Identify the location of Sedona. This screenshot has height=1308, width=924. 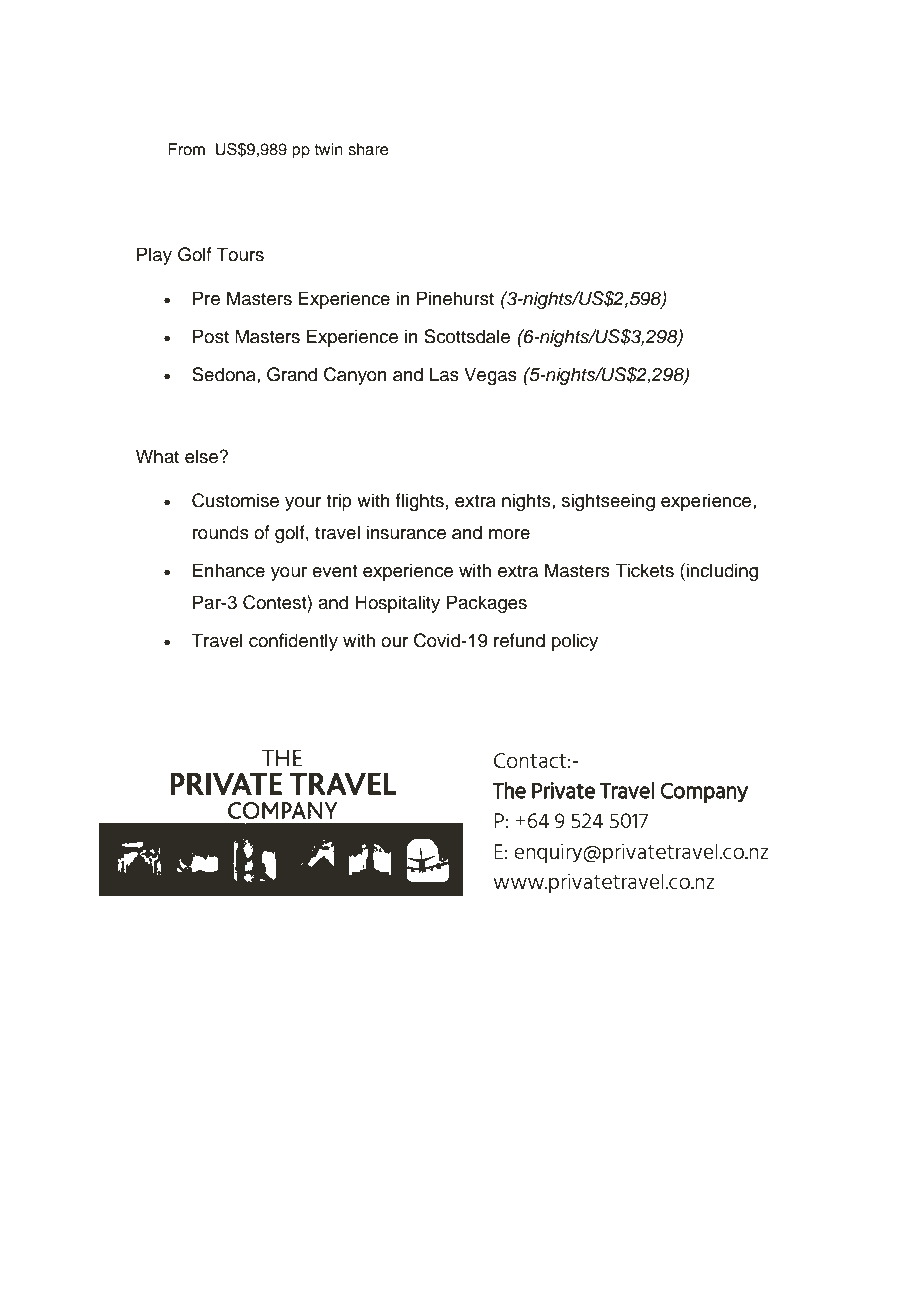
(225, 374).
